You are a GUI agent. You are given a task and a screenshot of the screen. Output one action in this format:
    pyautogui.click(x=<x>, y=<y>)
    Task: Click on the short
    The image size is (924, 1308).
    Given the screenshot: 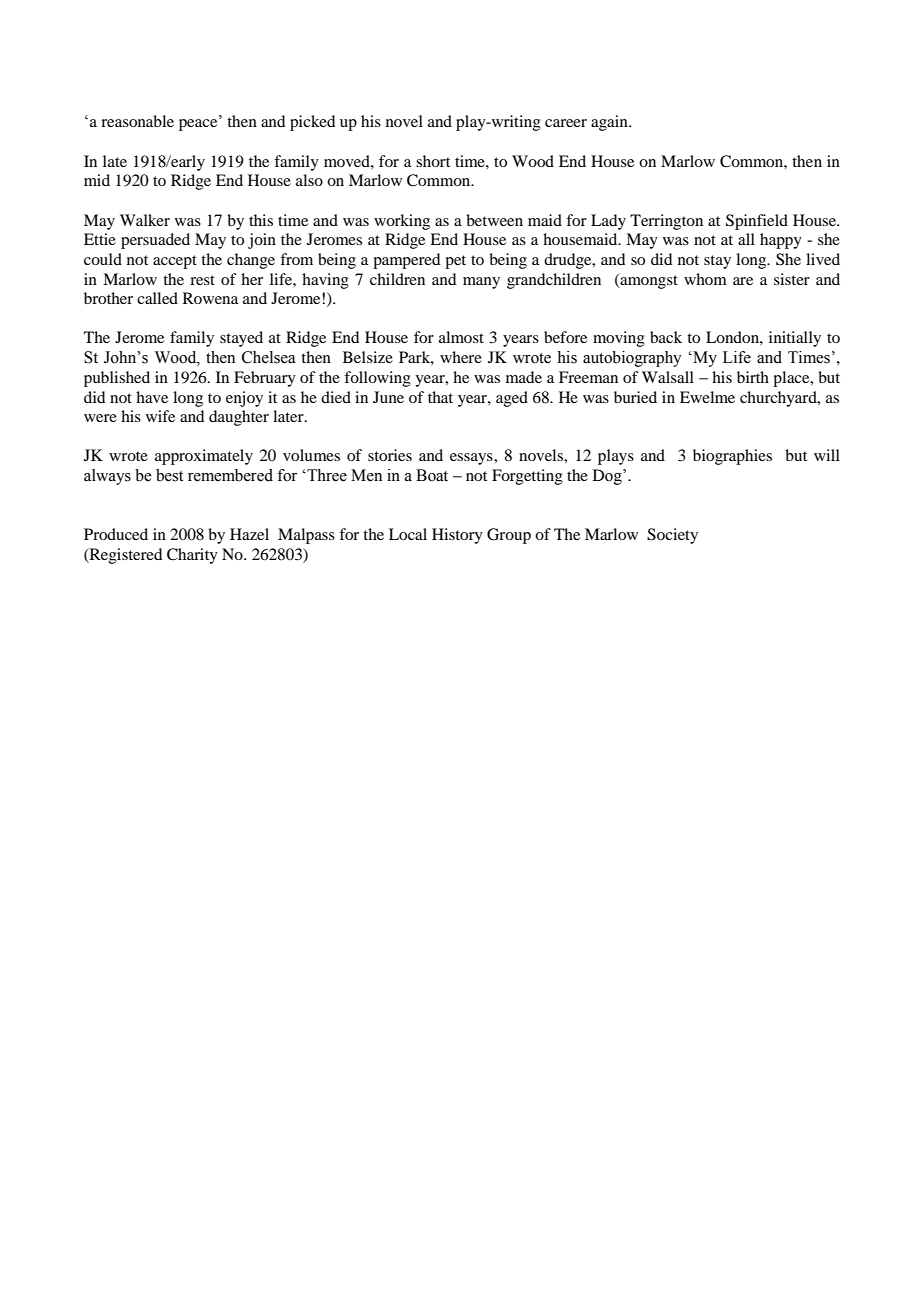 What is the action you would take?
    pyautogui.click(x=433, y=161)
